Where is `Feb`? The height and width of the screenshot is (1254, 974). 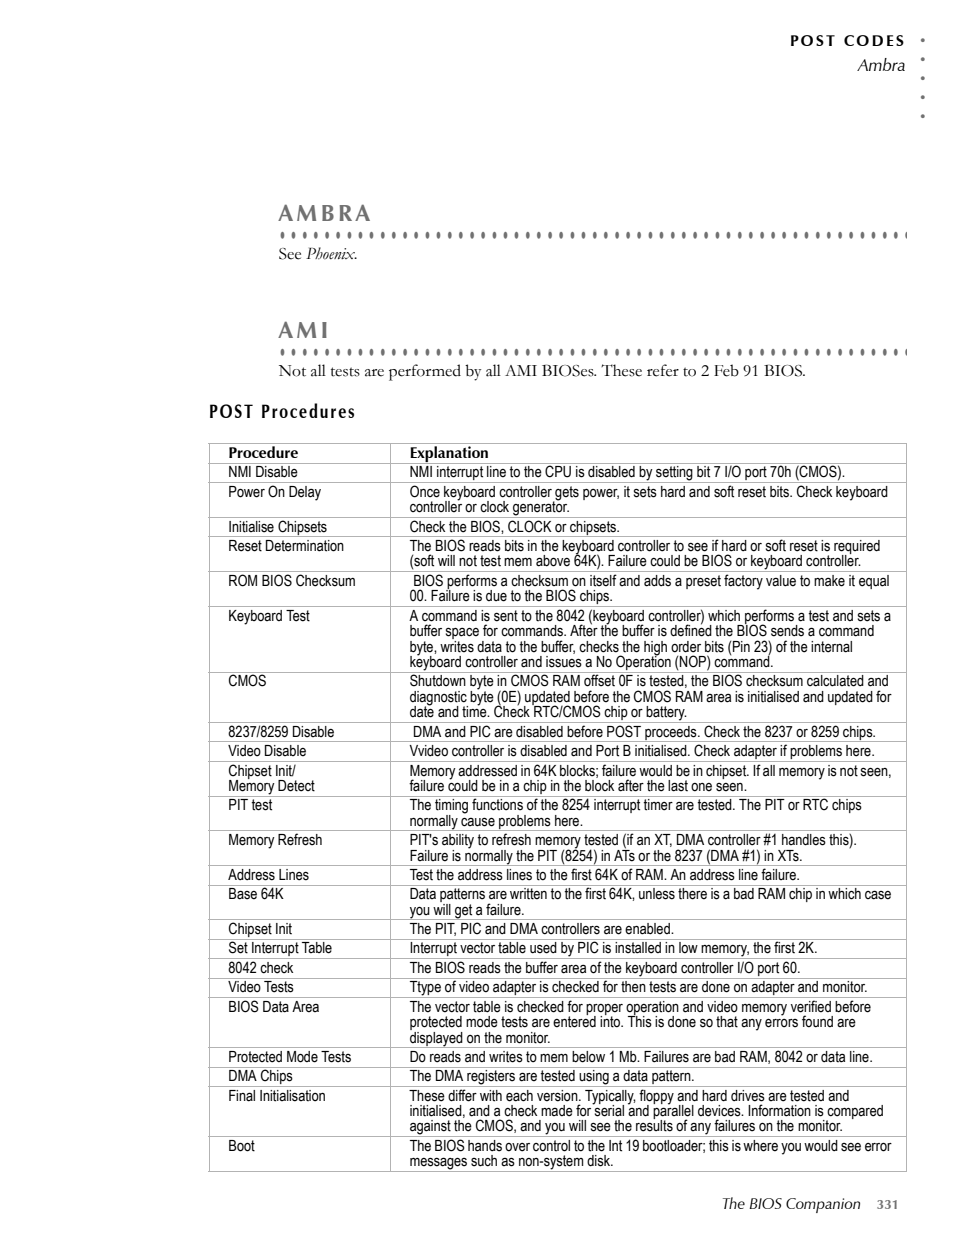 Feb is located at coordinates (726, 370).
